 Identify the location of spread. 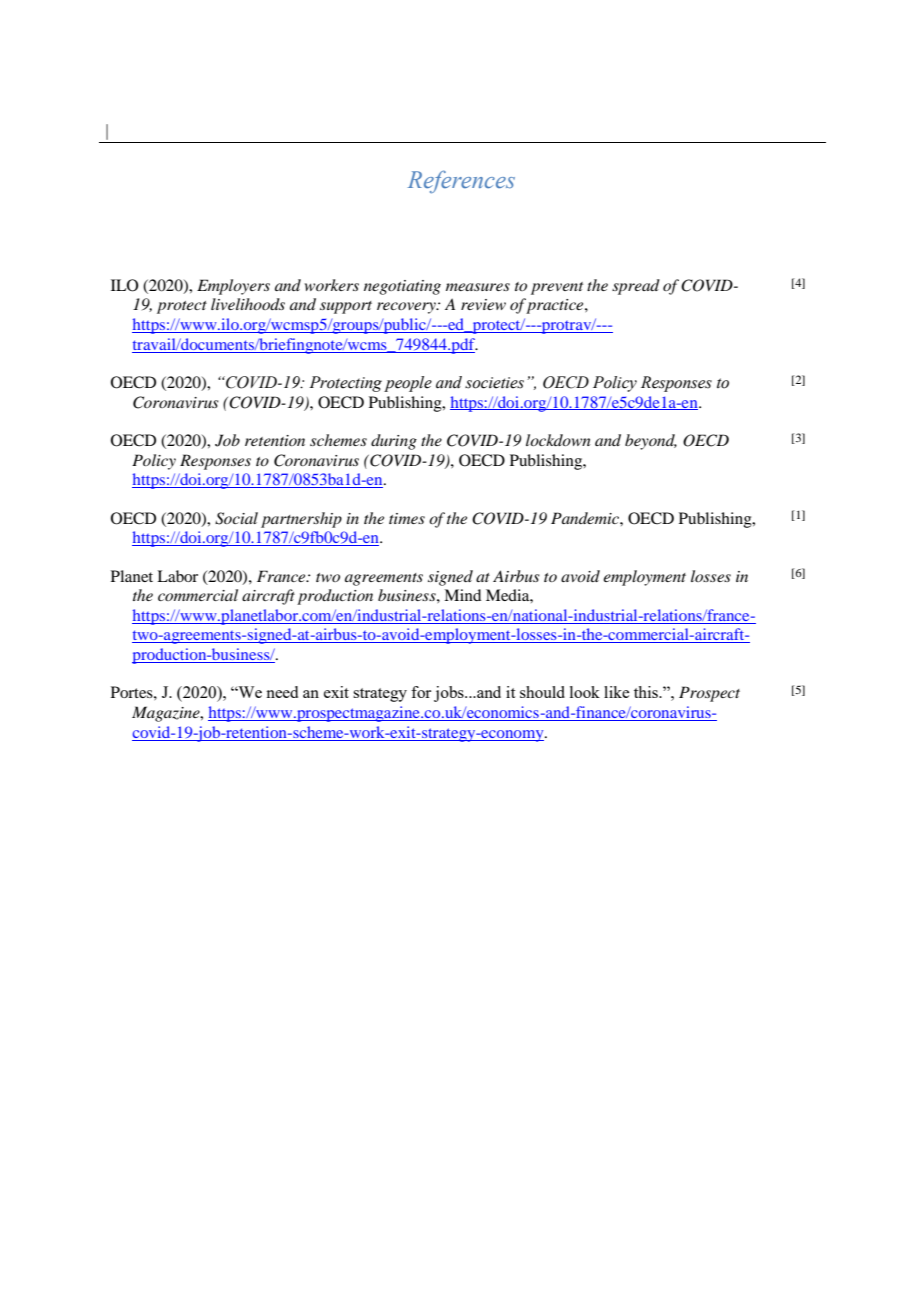
(636, 287).
